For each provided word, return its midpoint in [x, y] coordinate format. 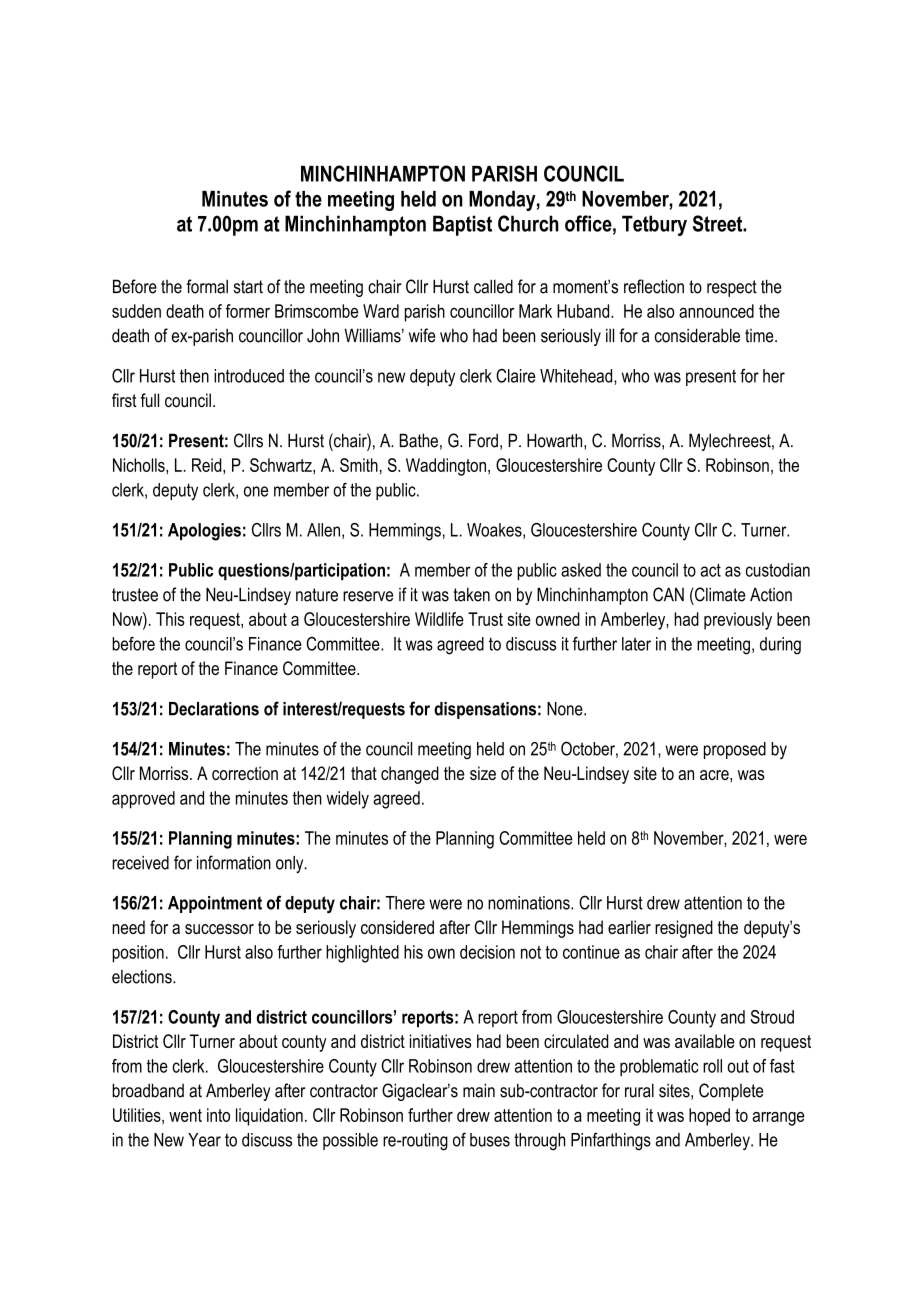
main [479, 1090]
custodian [778, 570]
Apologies [204, 532]
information [234, 862]
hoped [709, 1117]
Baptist [462, 225]
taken [471, 594]
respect [732, 288]
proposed [735, 750]
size [483, 773]
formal [207, 286]
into [218, 1115]
